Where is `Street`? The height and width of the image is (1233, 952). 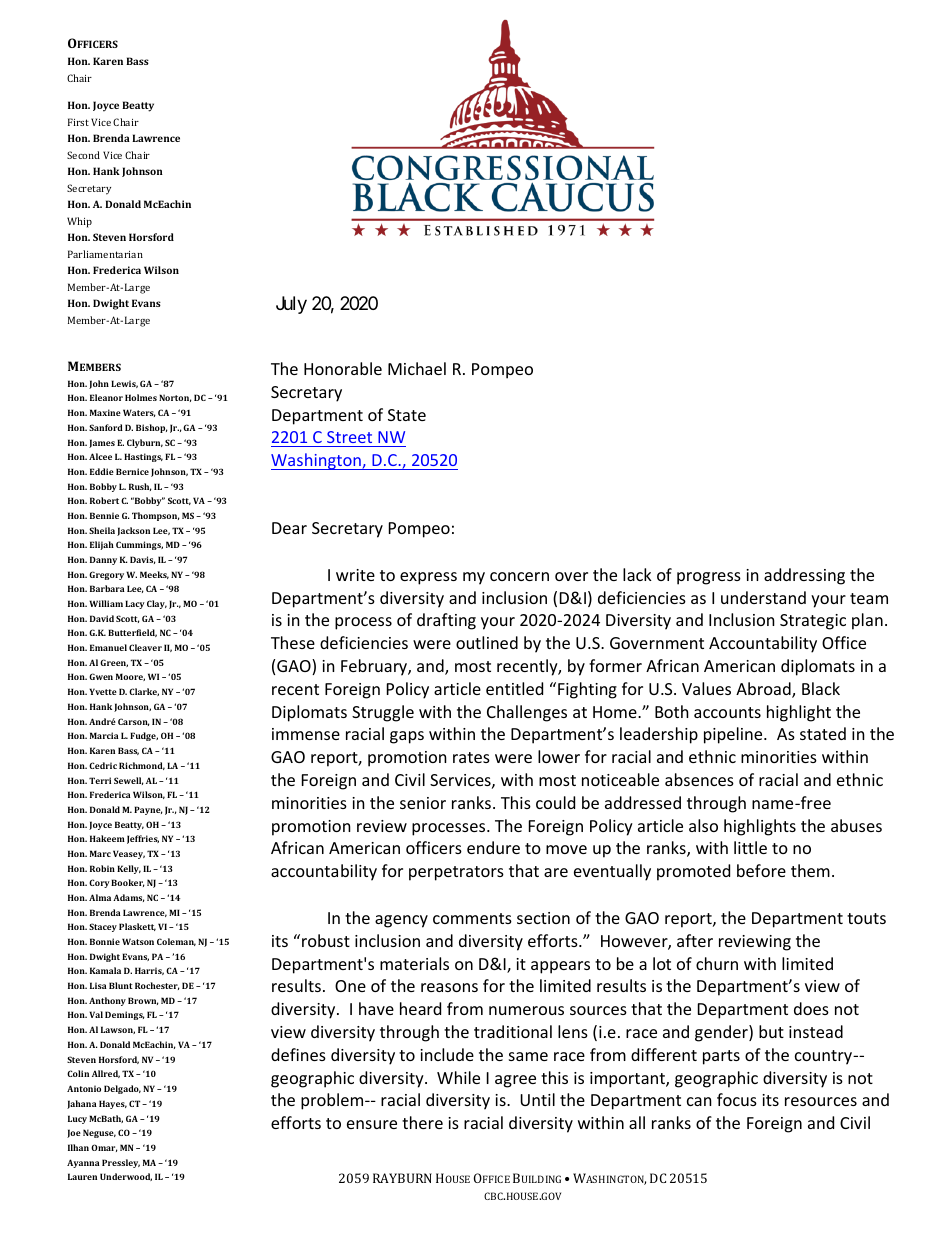
Street is located at coordinates (349, 437).
